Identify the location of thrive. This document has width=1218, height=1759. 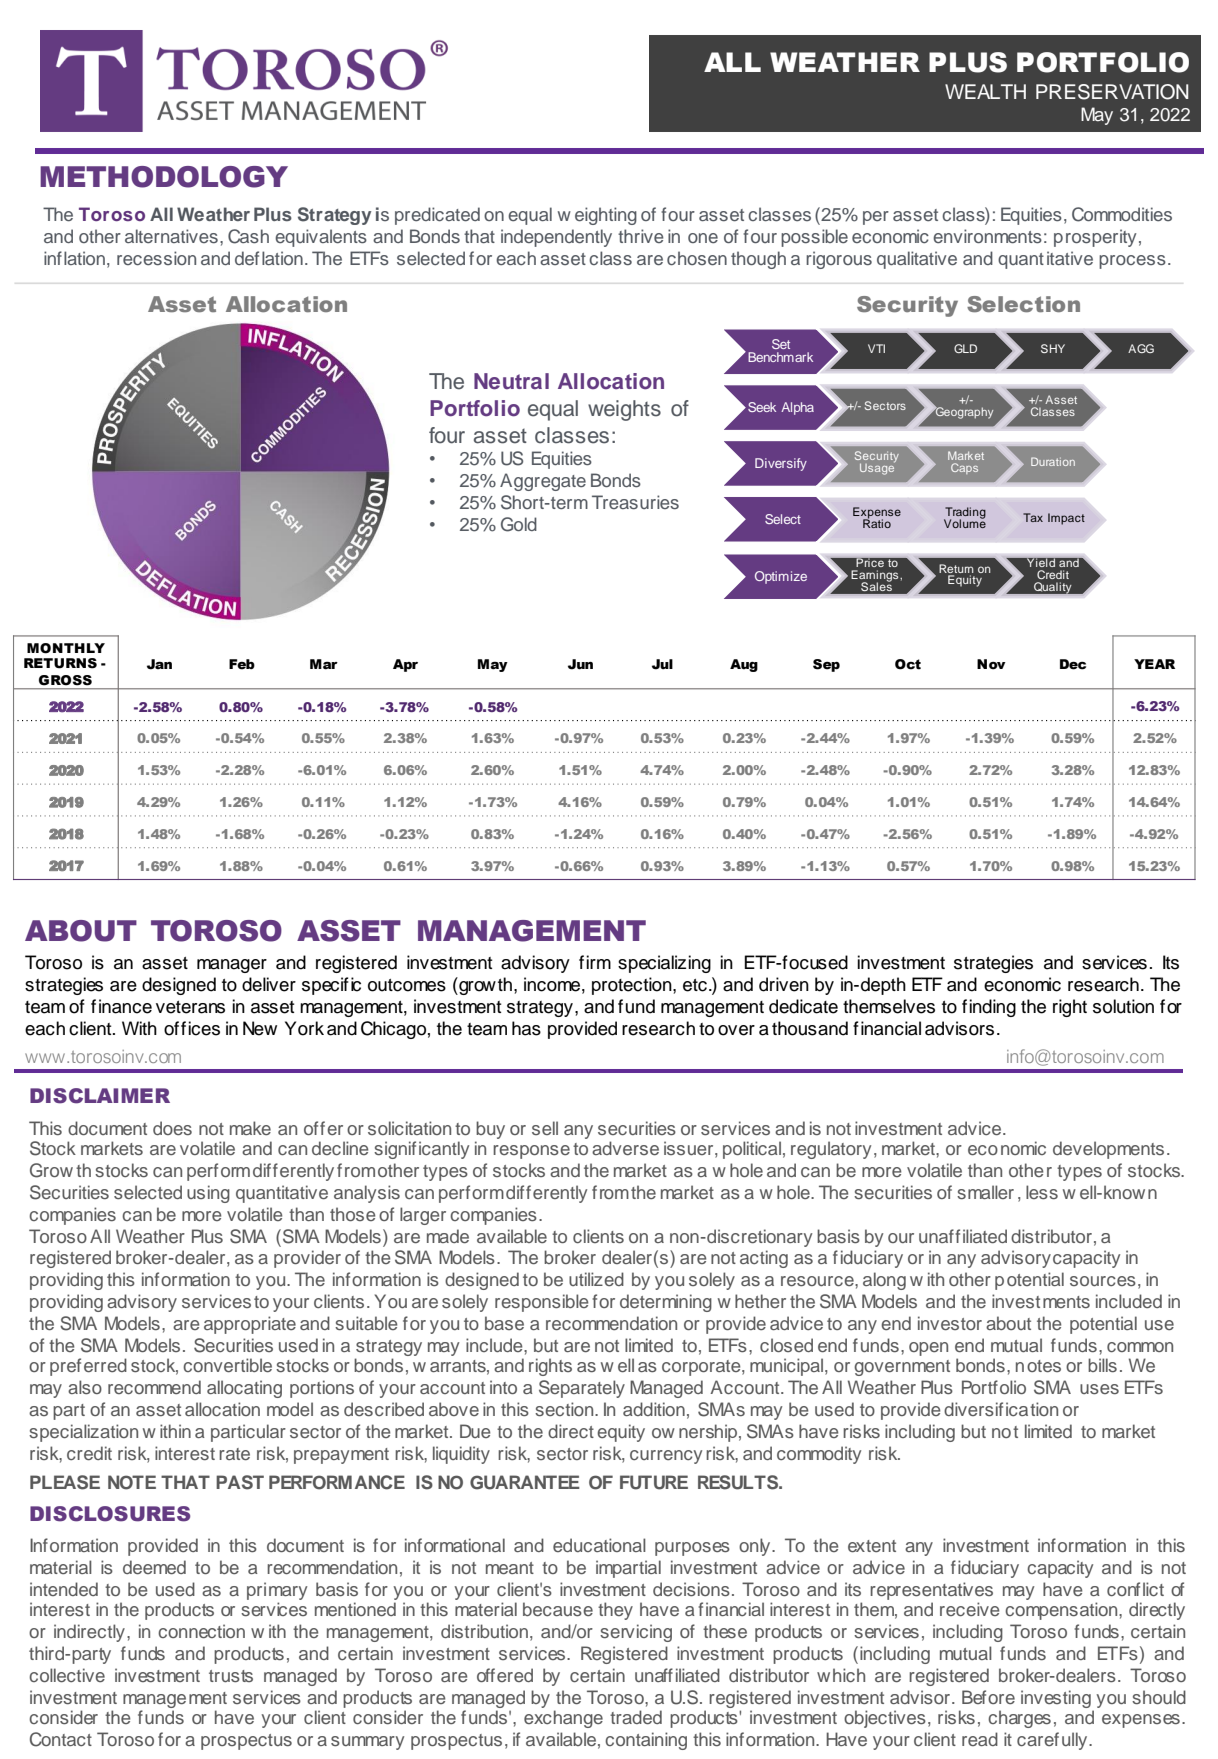
(641, 236).
